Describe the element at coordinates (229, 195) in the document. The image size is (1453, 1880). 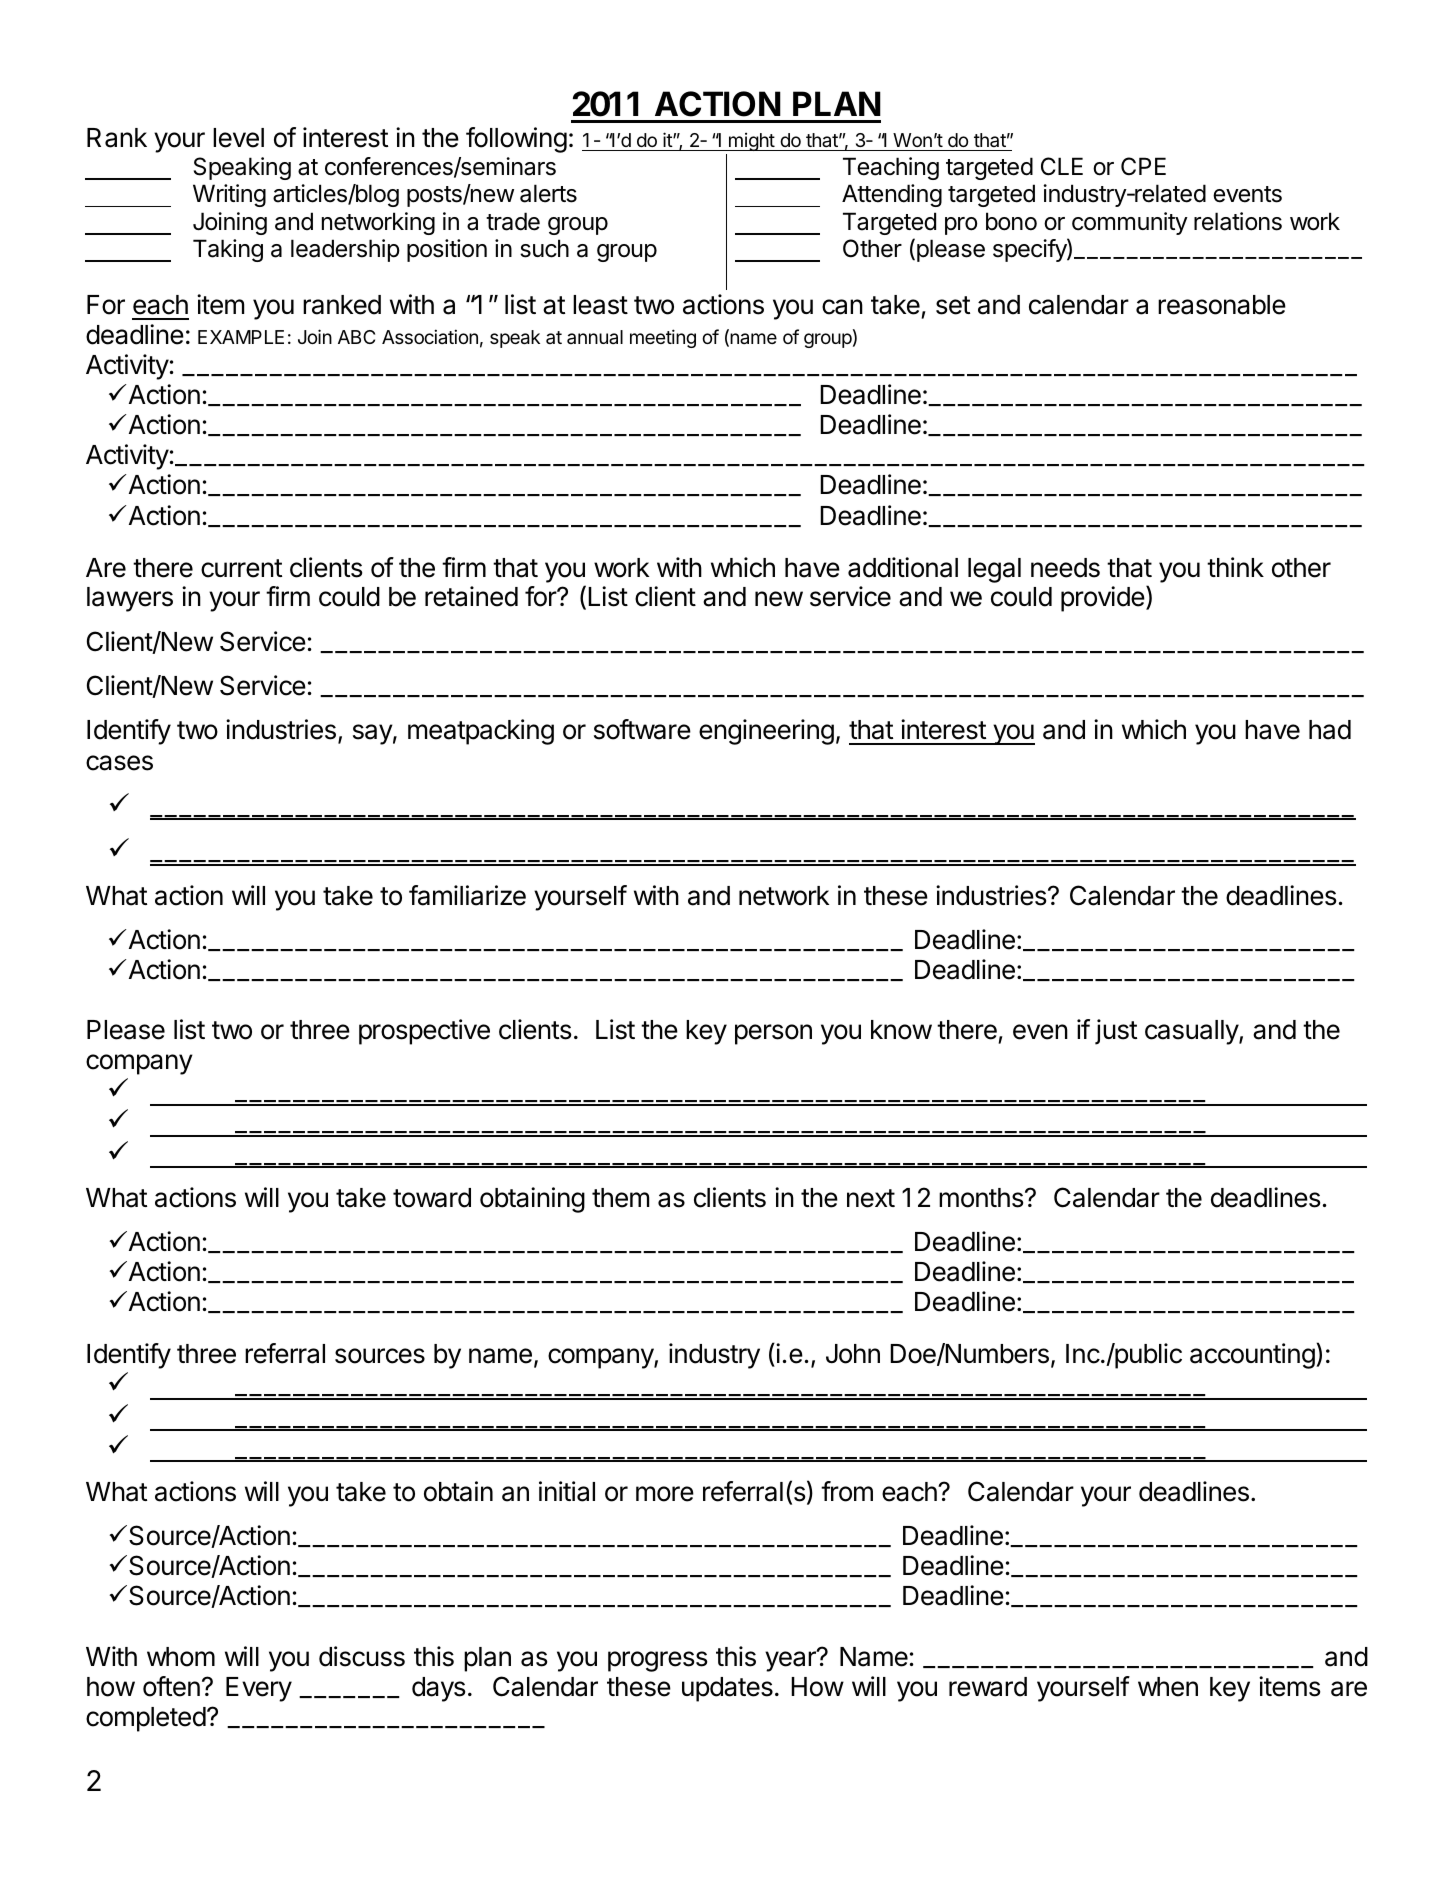
I see `Writing` at that location.
